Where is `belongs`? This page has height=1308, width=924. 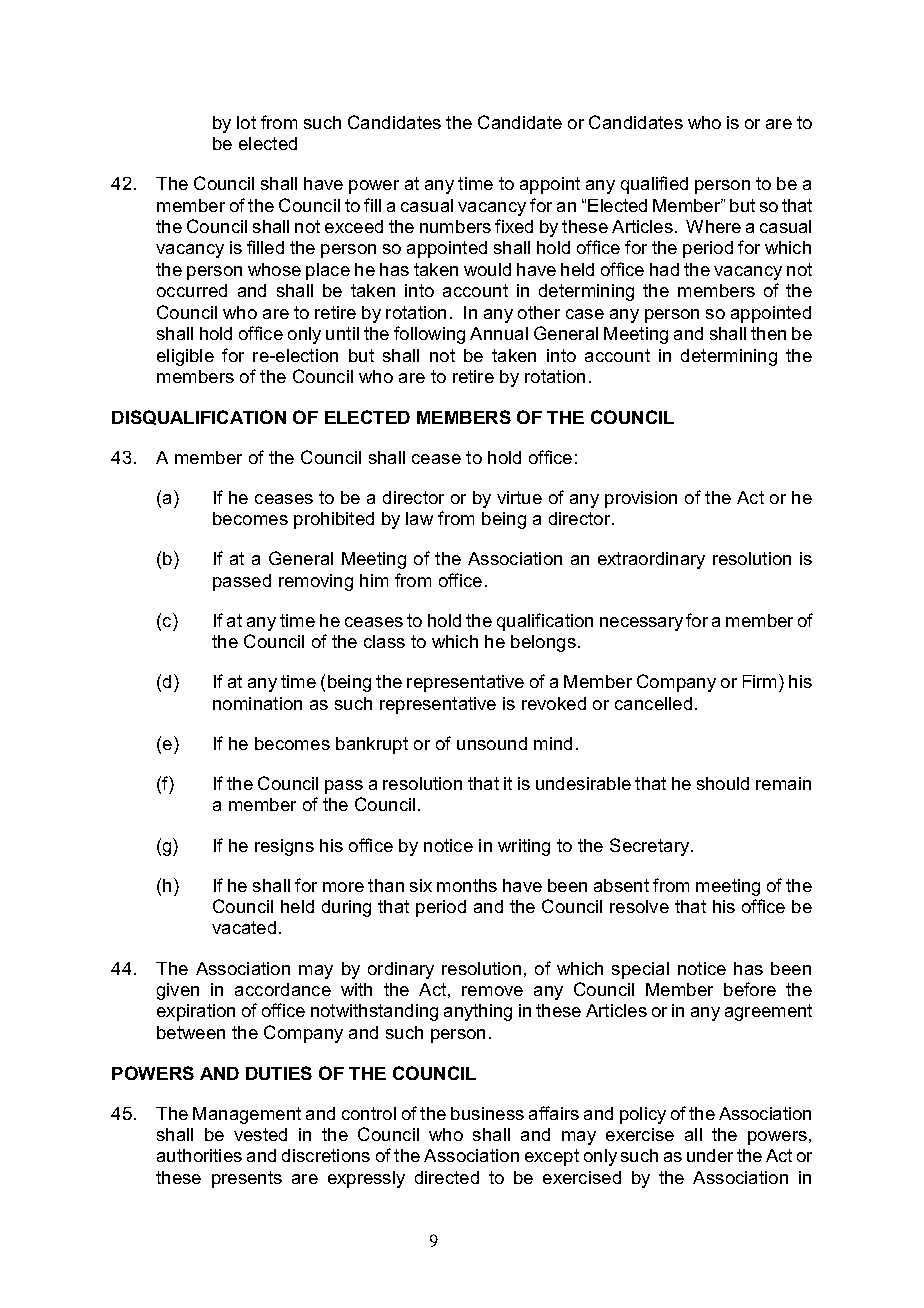 belongs is located at coordinates (543, 643).
